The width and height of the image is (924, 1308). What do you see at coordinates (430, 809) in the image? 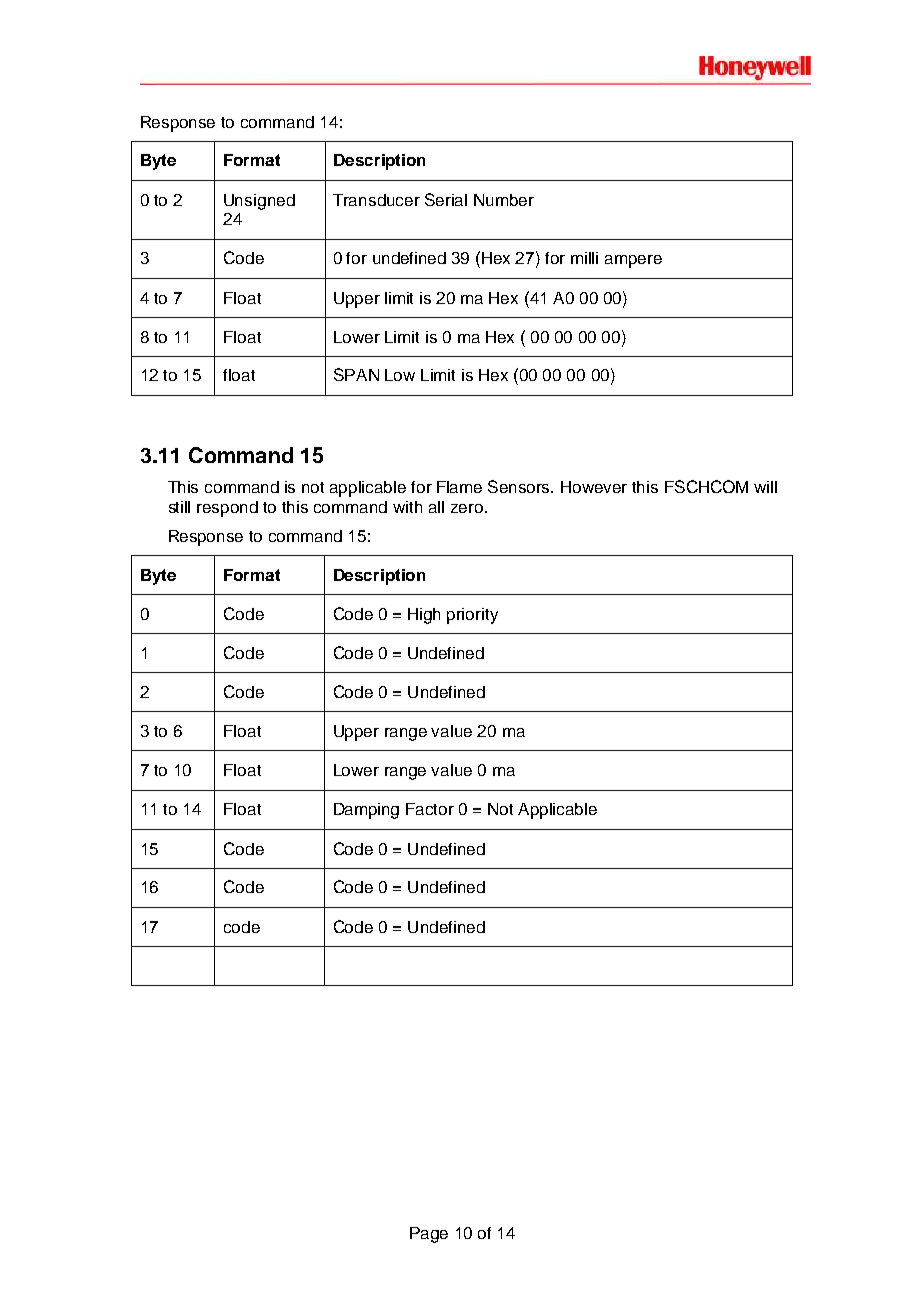
I see `Factor` at bounding box center [430, 809].
